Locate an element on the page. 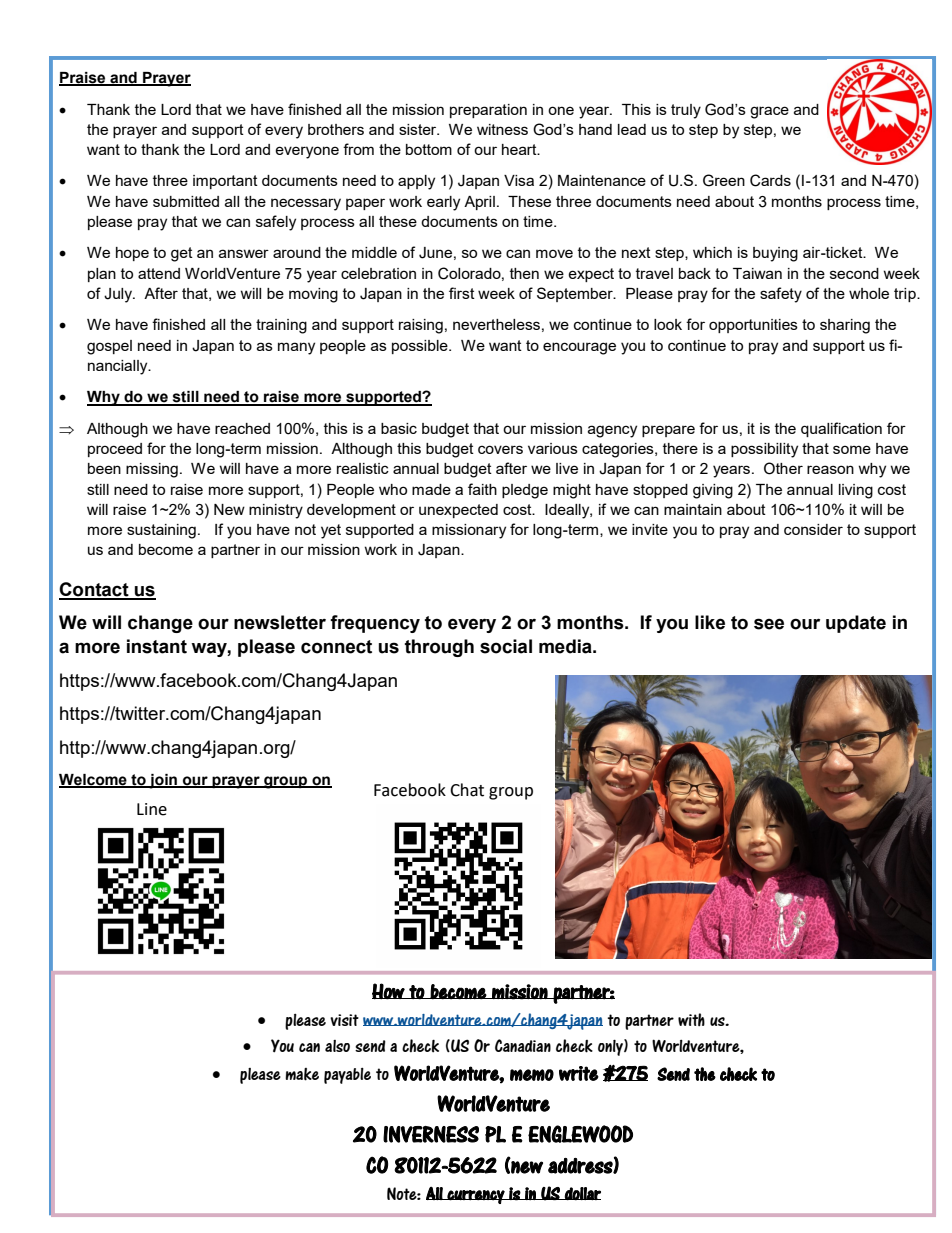 This image has height=1233, width=952. make is located at coordinates (302, 1074).
